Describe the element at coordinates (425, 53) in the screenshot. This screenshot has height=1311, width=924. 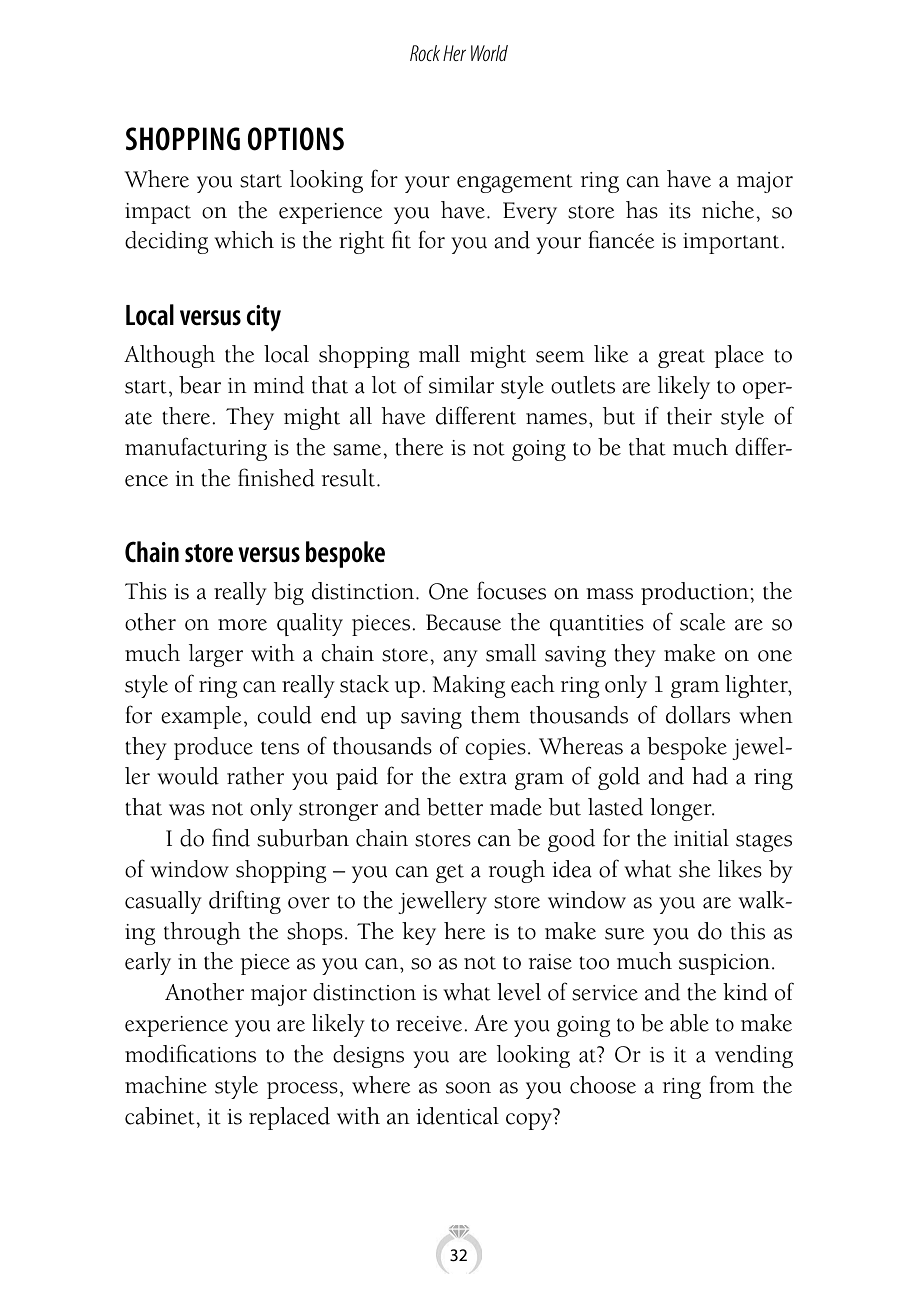
I see `Rock` at that location.
